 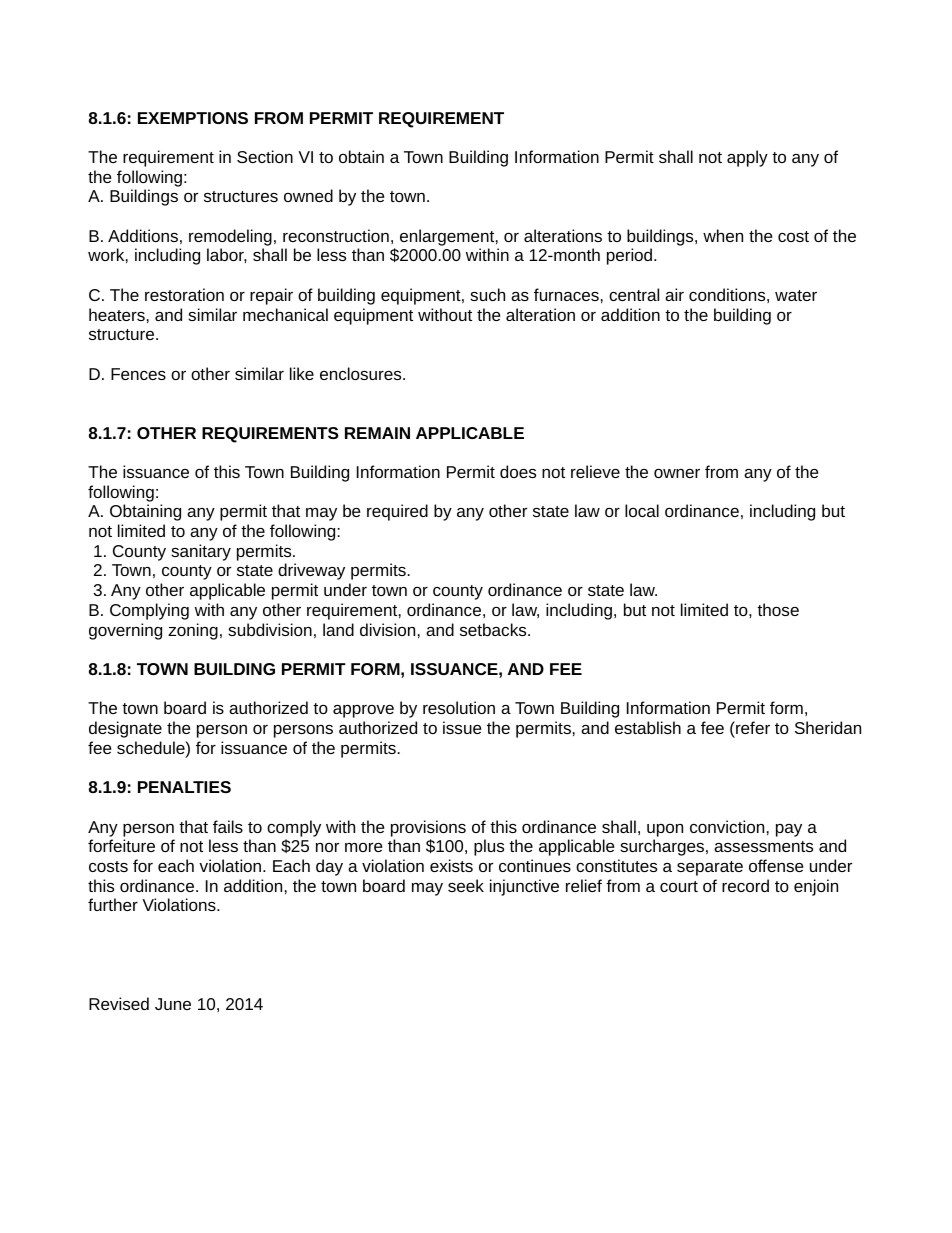 What do you see at coordinates (466, 885) in the screenshot?
I see `seek` at bounding box center [466, 885].
